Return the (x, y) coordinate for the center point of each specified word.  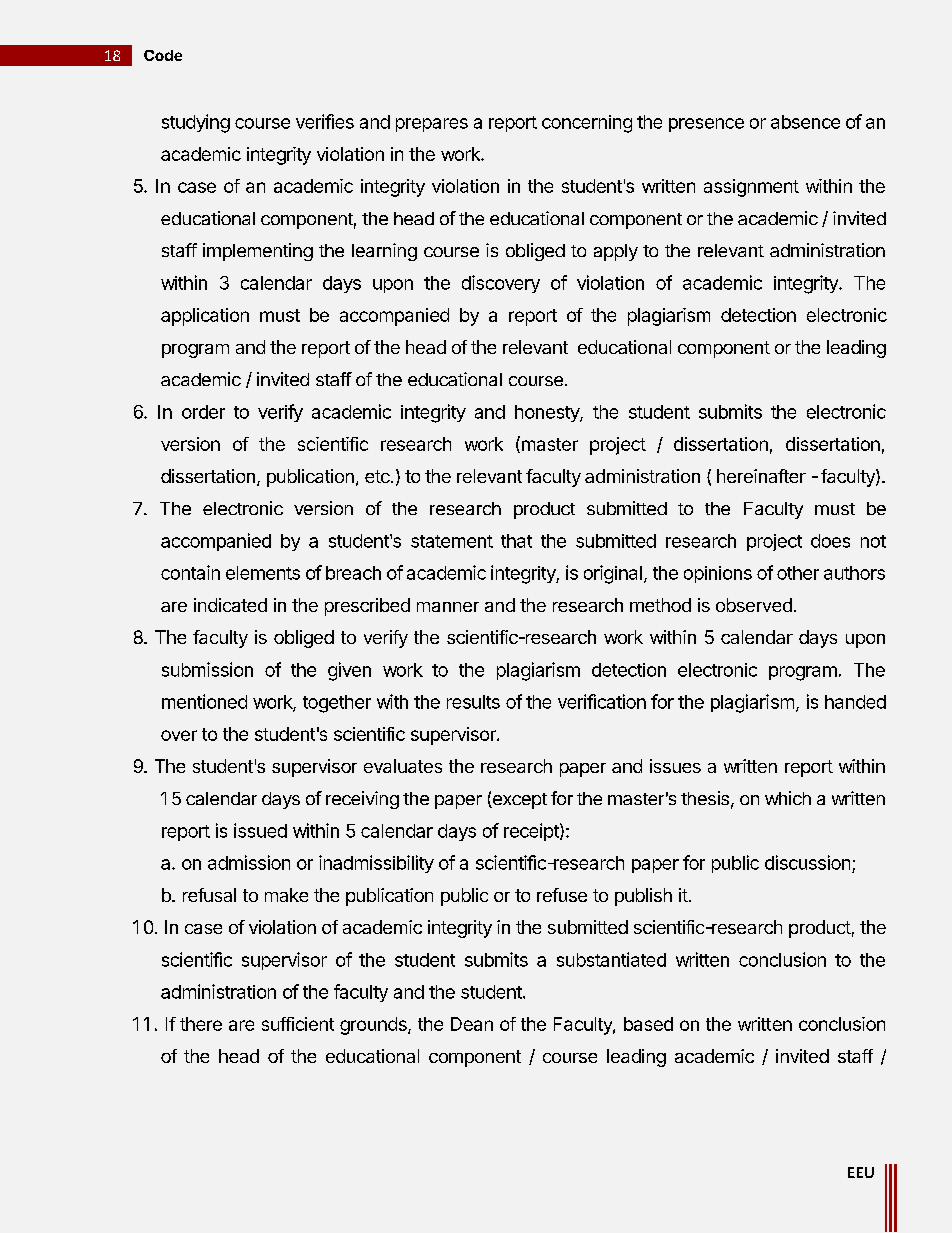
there (201, 1024)
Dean (472, 1024)
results (473, 702)
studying (196, 123)
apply (616, 252)
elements (263, 573)
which (788, 798)
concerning (587, 124)
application (205, 317)
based (648, 1024)
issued (260, 830)
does (830, 541)
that (516, 541)
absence (805, 122)
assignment (751, 188)
